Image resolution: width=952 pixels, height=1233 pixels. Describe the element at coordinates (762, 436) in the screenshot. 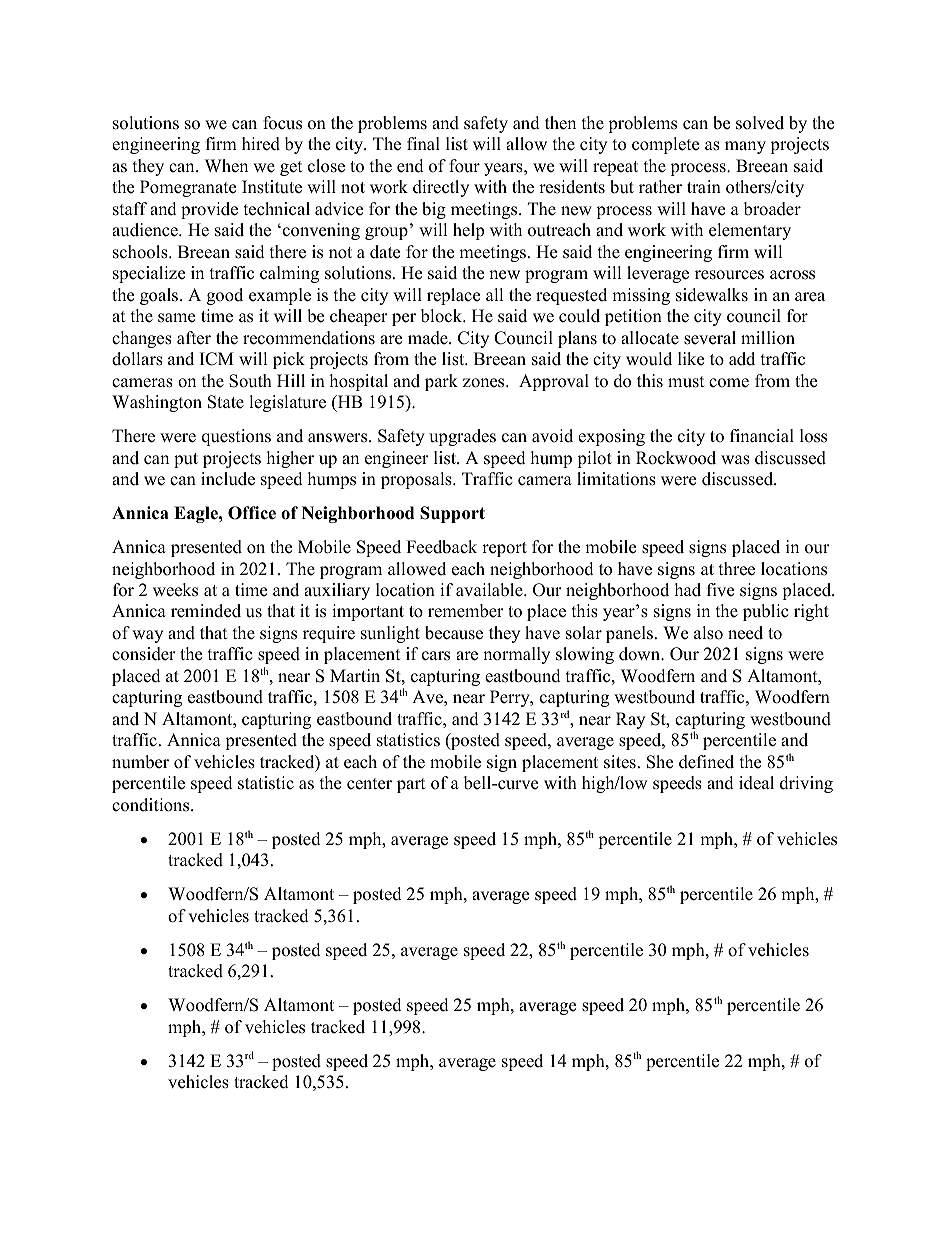

I see `financial` at that location.
